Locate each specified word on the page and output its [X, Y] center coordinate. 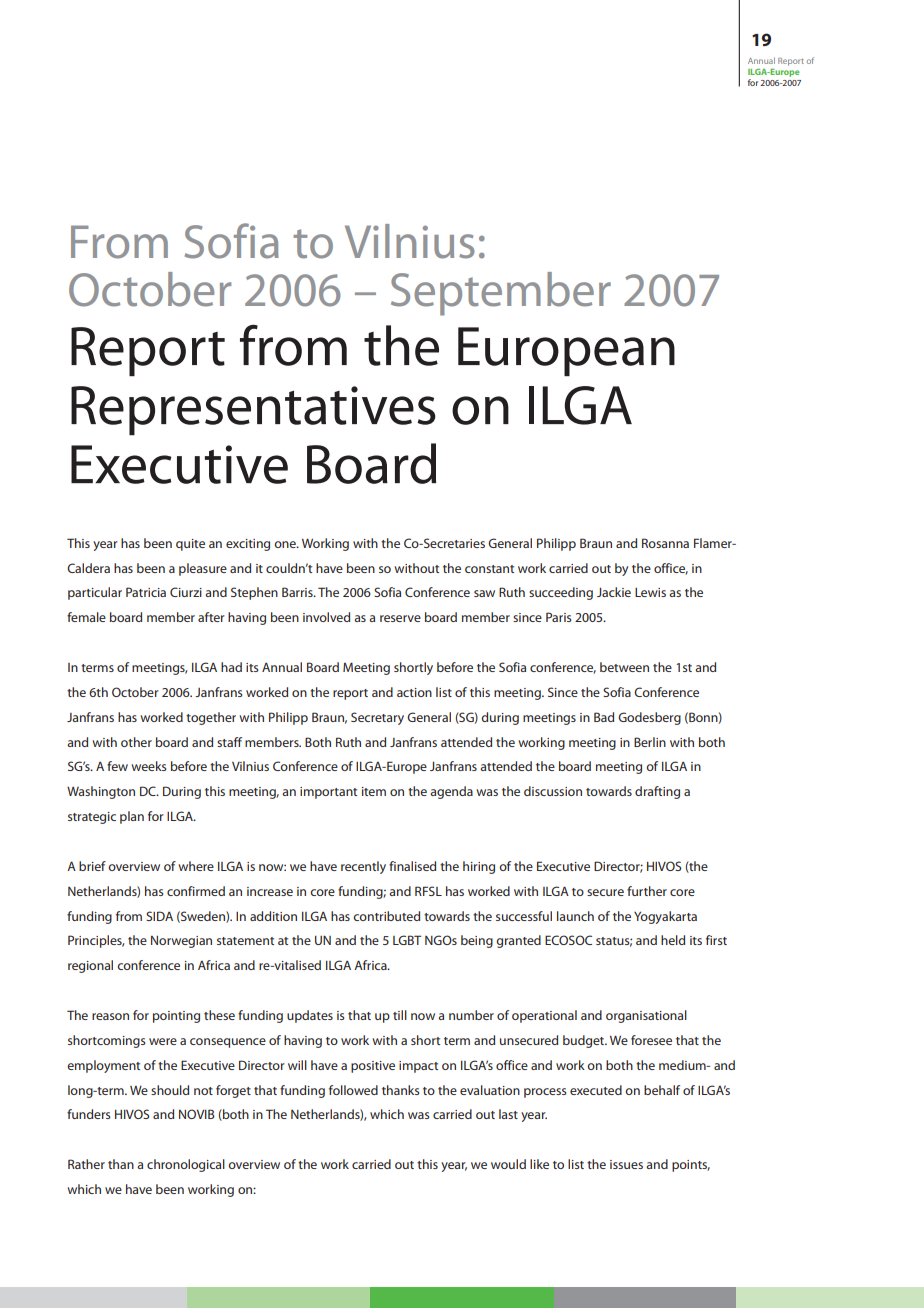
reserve [400, 618]
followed [353, 1090]
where [196, 866]
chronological [186, 1165]
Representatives [253, 411]
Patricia [146, 592]
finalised [412, 866]
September [501, 294]
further [647, 891]
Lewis [650, 592]
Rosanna [665, 543]
